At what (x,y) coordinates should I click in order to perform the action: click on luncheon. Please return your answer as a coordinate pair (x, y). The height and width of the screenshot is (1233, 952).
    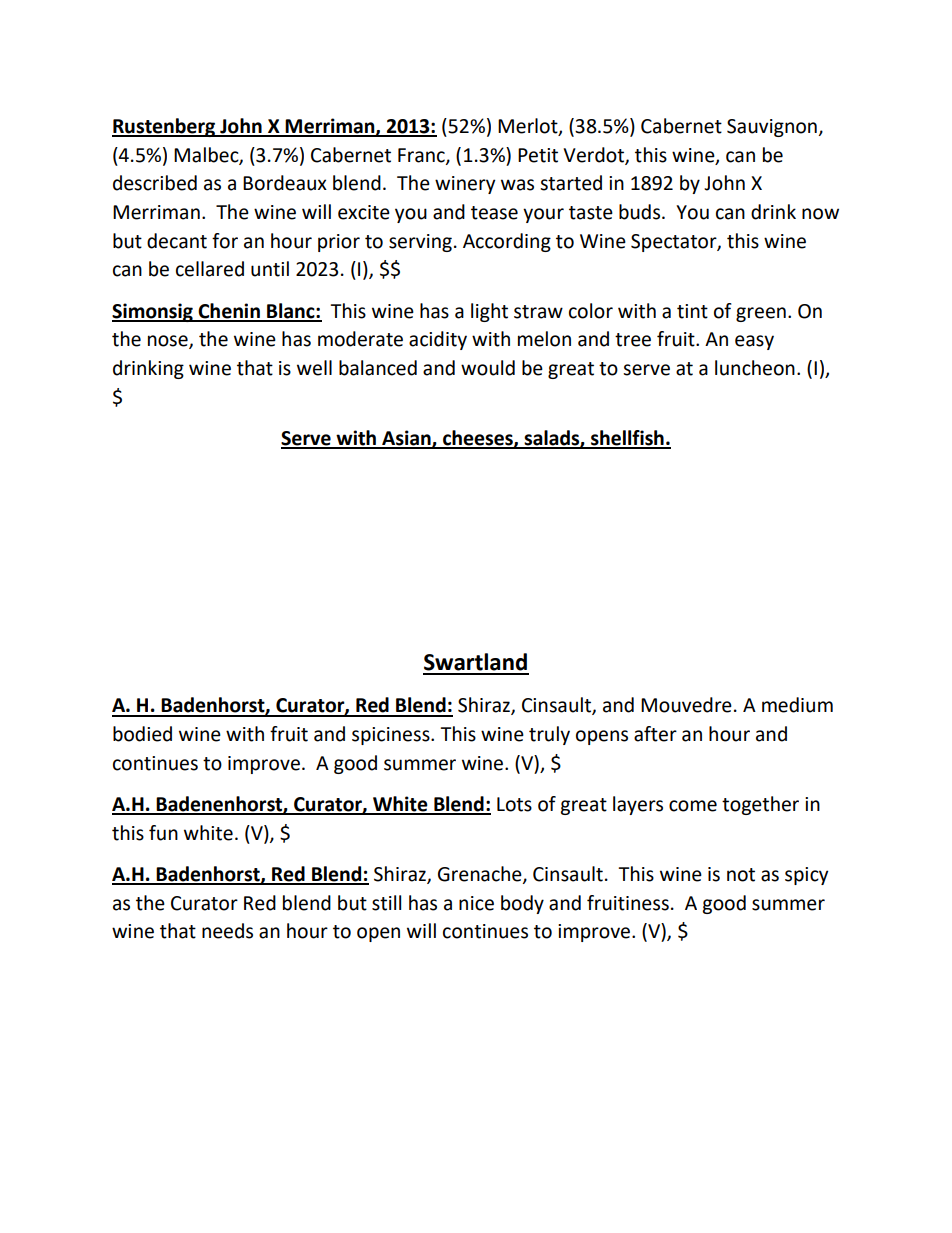
    Looking at the image, I should click on (755, 368).
